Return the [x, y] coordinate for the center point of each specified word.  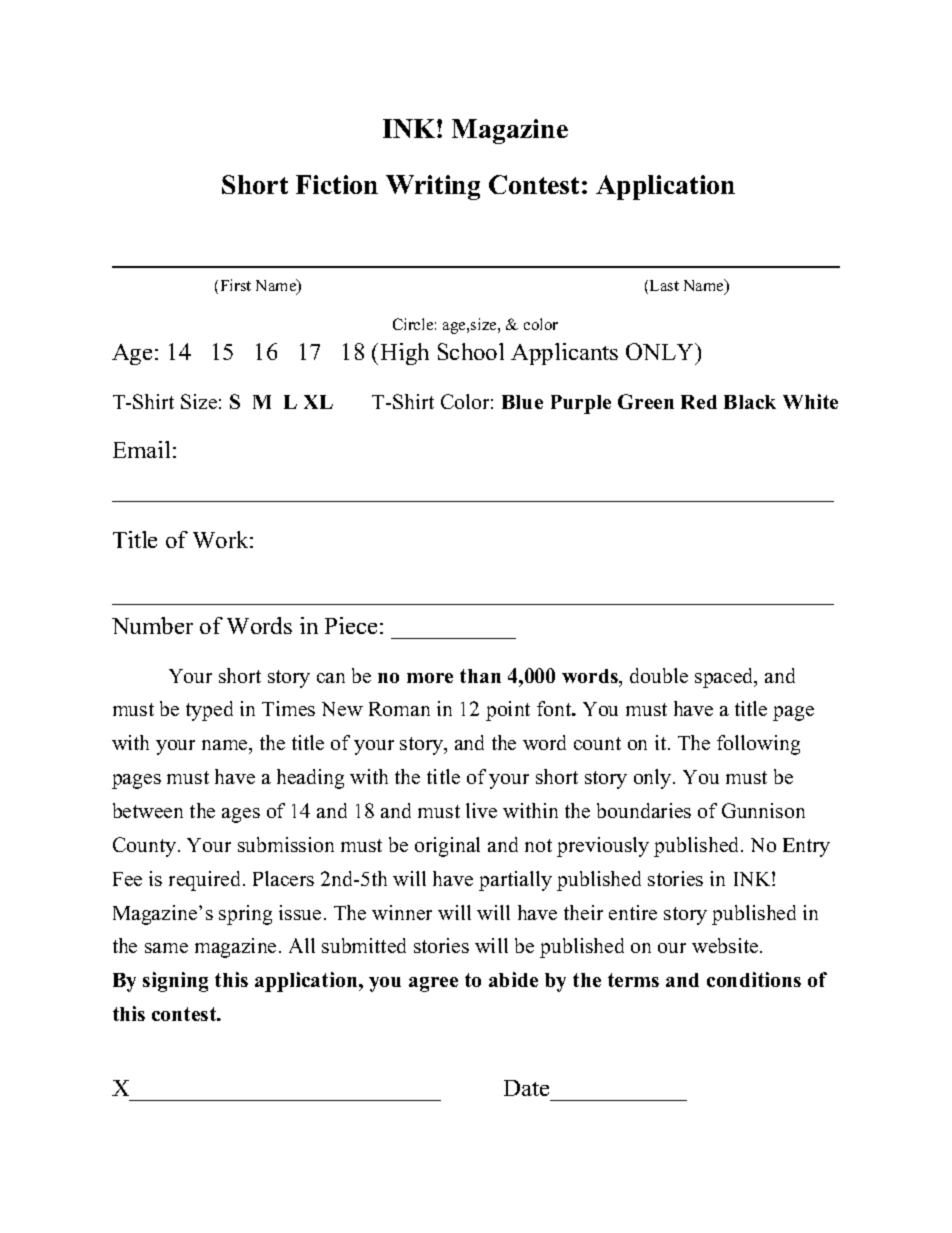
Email [141, 449]
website [726, 945]
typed [209, 711]
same [166, 948]
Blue [522, 402]
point [508, 711]
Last [664, 285]
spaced [725, 678]
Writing [433, 187]
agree [433, 984]
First [236, 285]
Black [750, 402]
